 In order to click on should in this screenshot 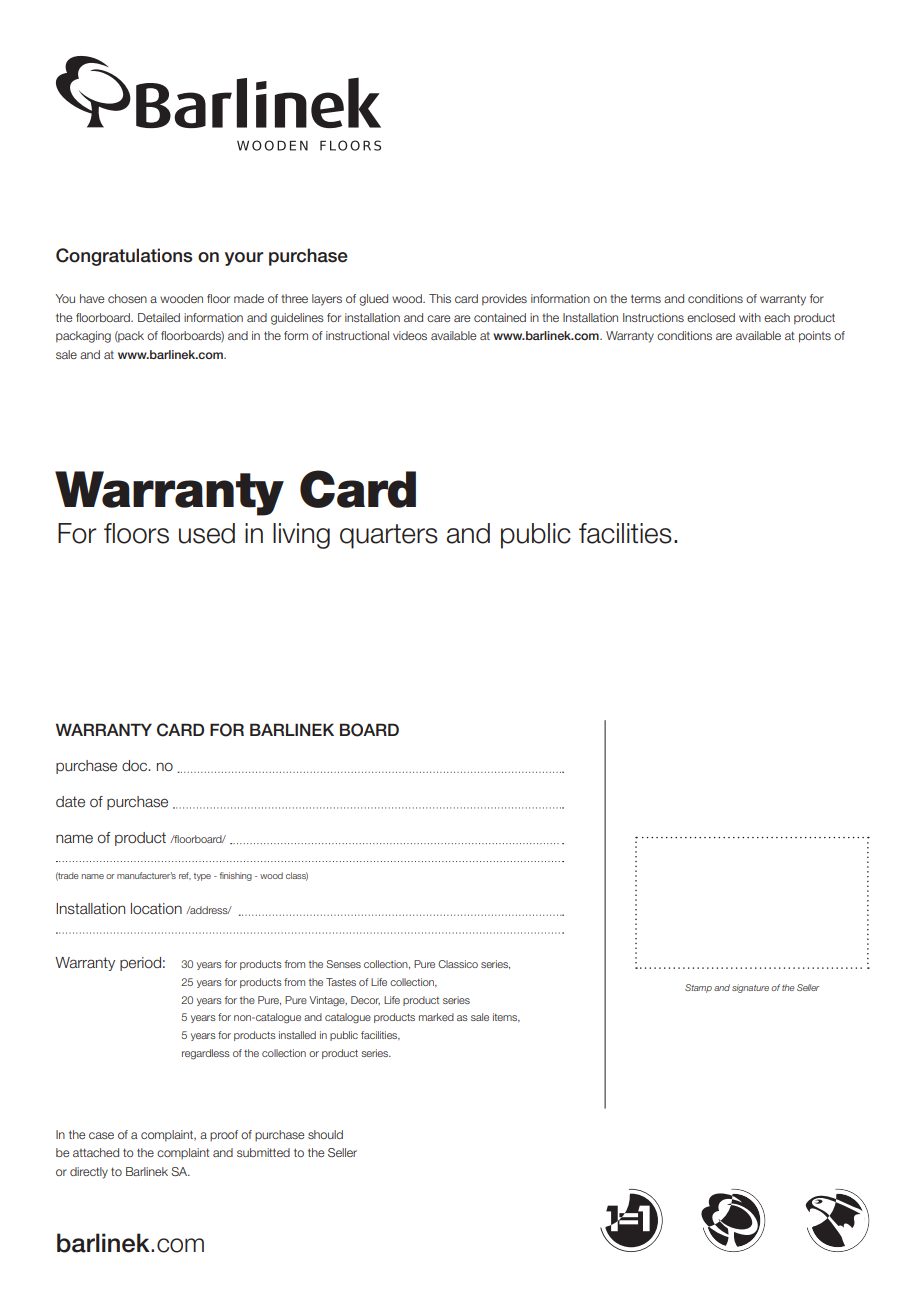, I will do `click(325, 1134)`.
